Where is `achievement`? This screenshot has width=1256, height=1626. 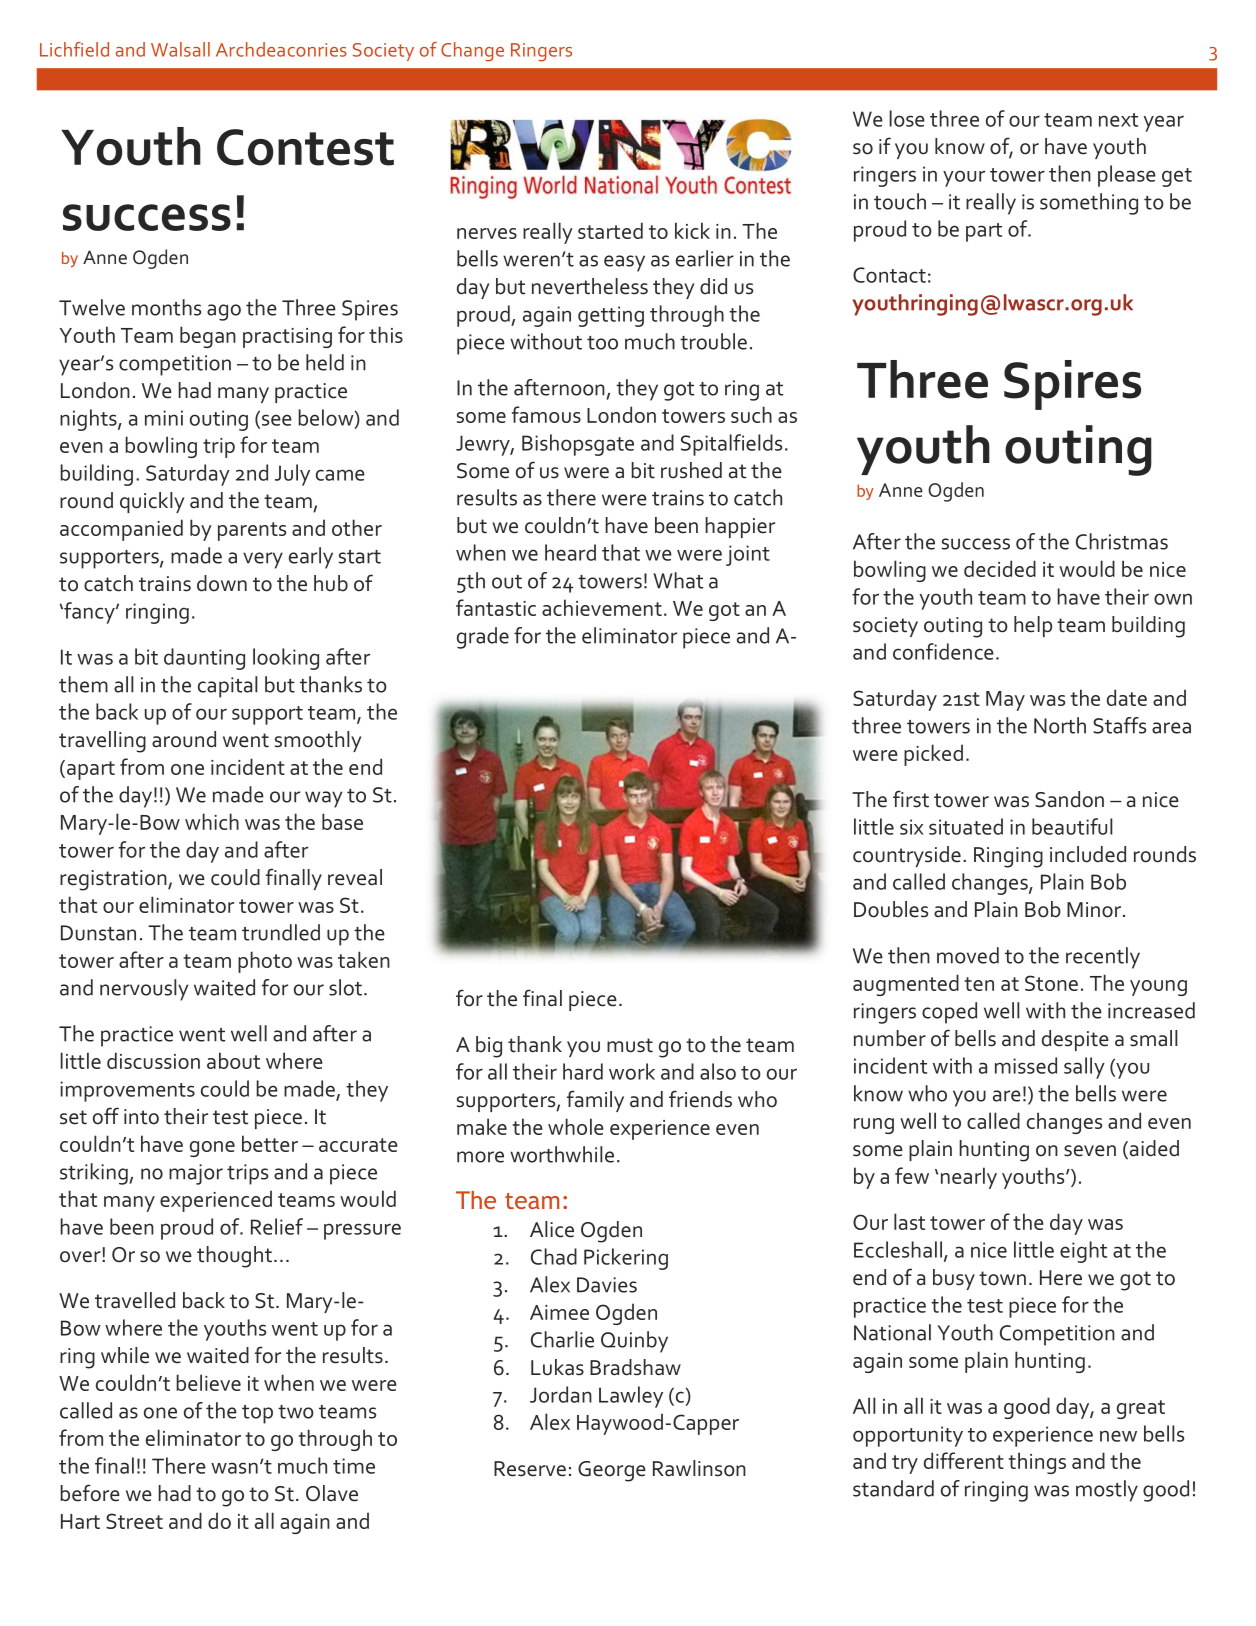
achievement is located at coordinates (602, 607).
